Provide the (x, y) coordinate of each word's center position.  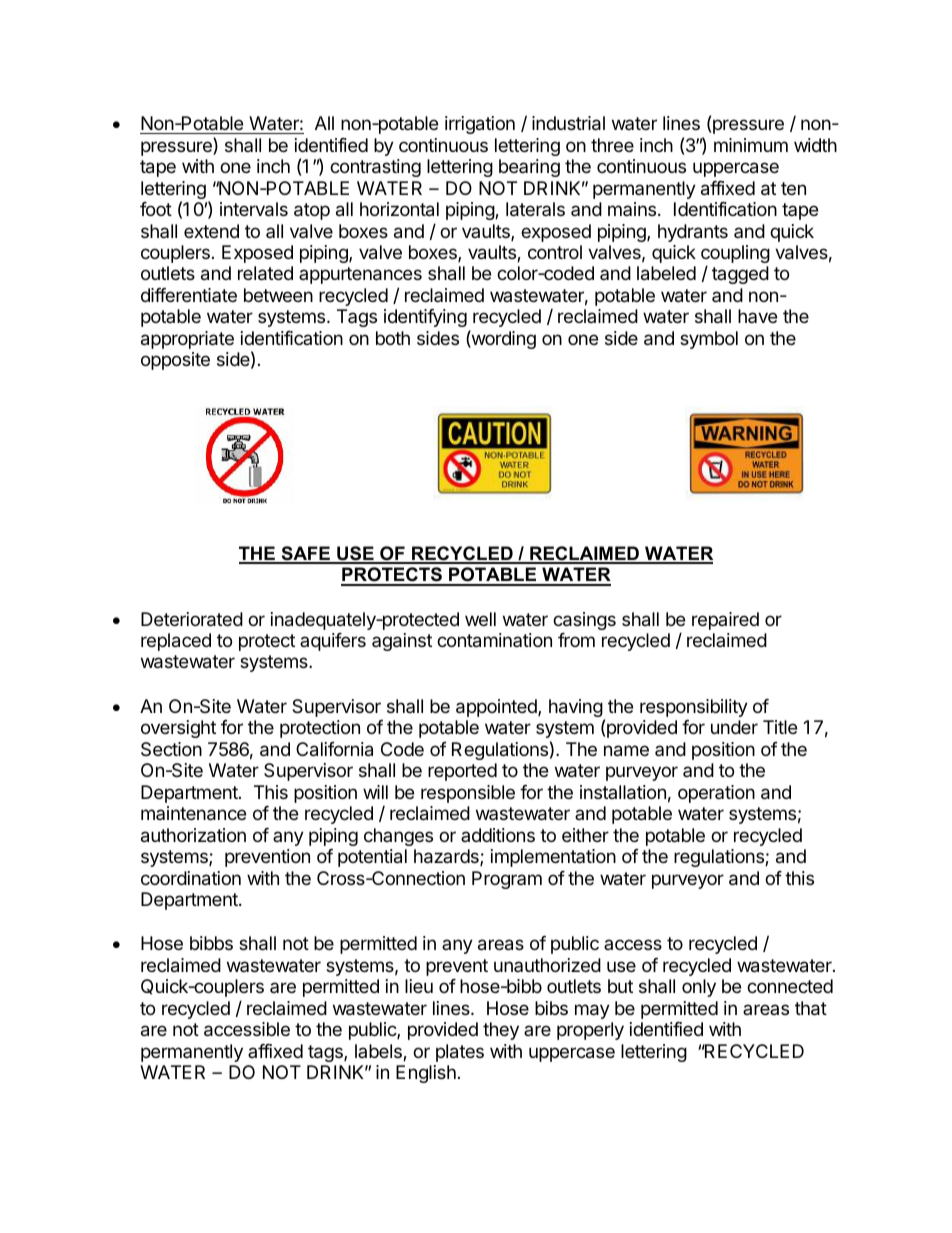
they (501, 1031)
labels (379, 1052)
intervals (254, 209)
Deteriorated (192, 619)
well (480, 619)
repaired (725, 621)
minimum (751, 145)
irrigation (480, 125)
